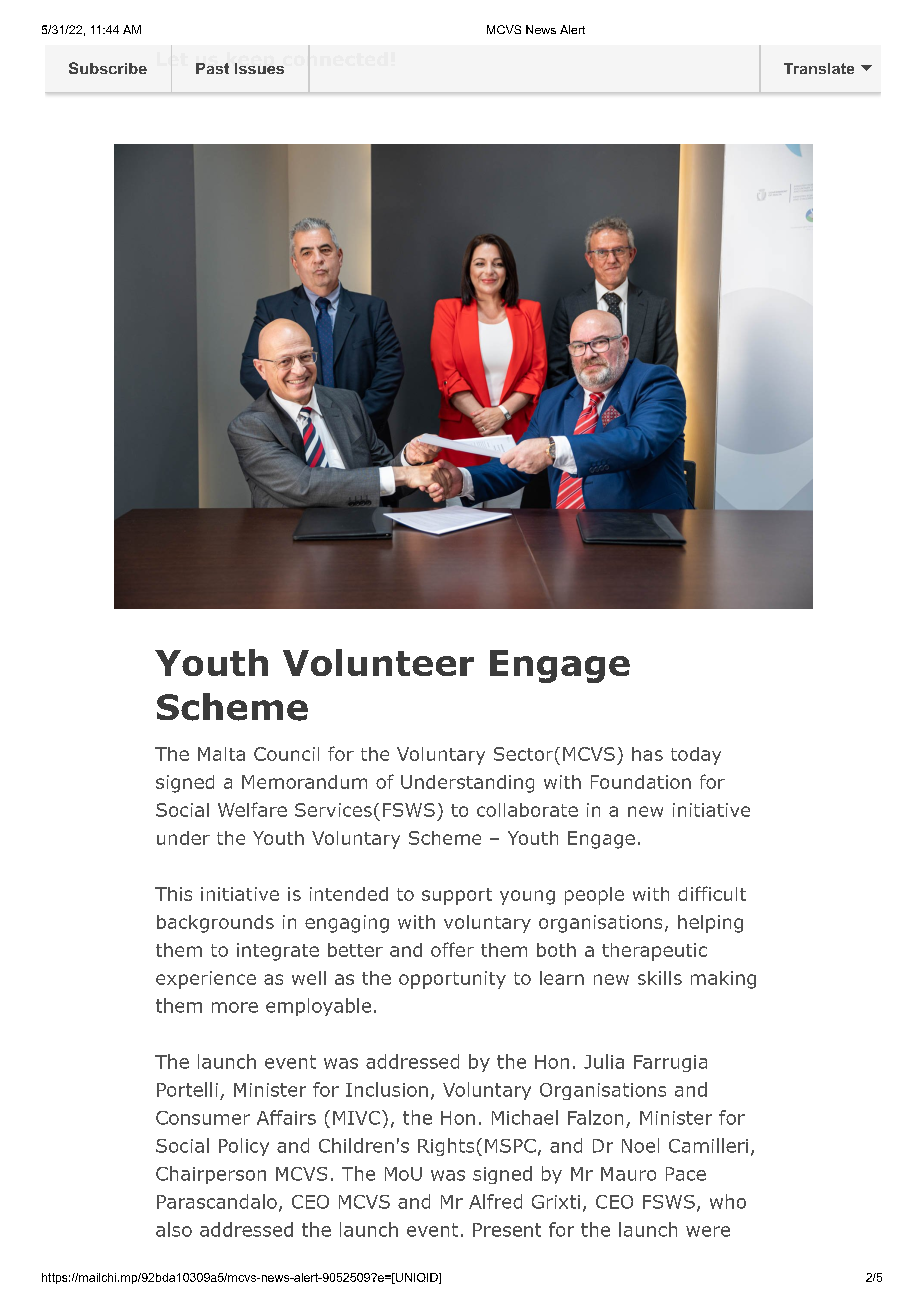  I want to click on collaborate, so click(527, 810).
